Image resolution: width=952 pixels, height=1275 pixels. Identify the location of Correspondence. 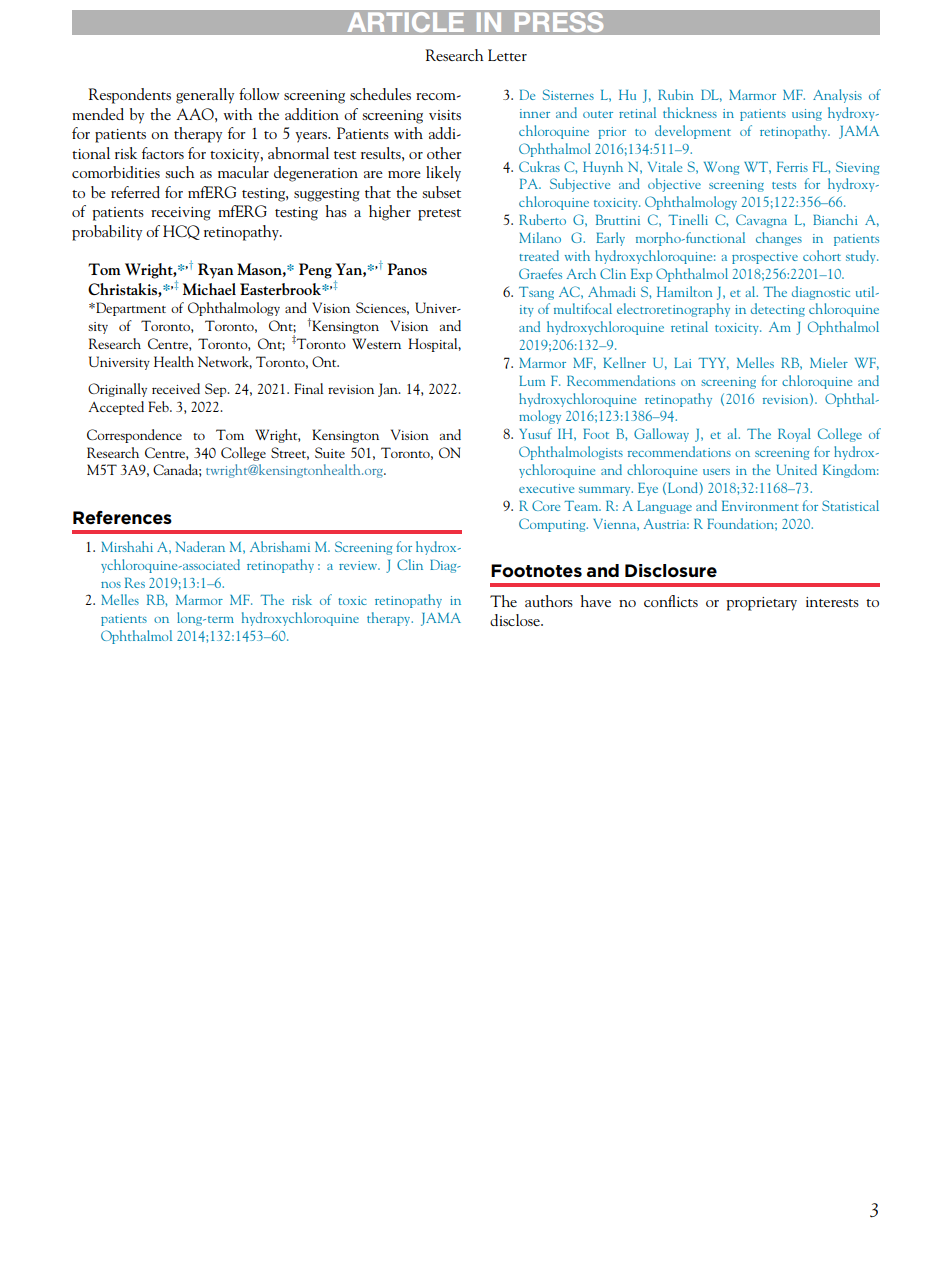
(134, 436).
